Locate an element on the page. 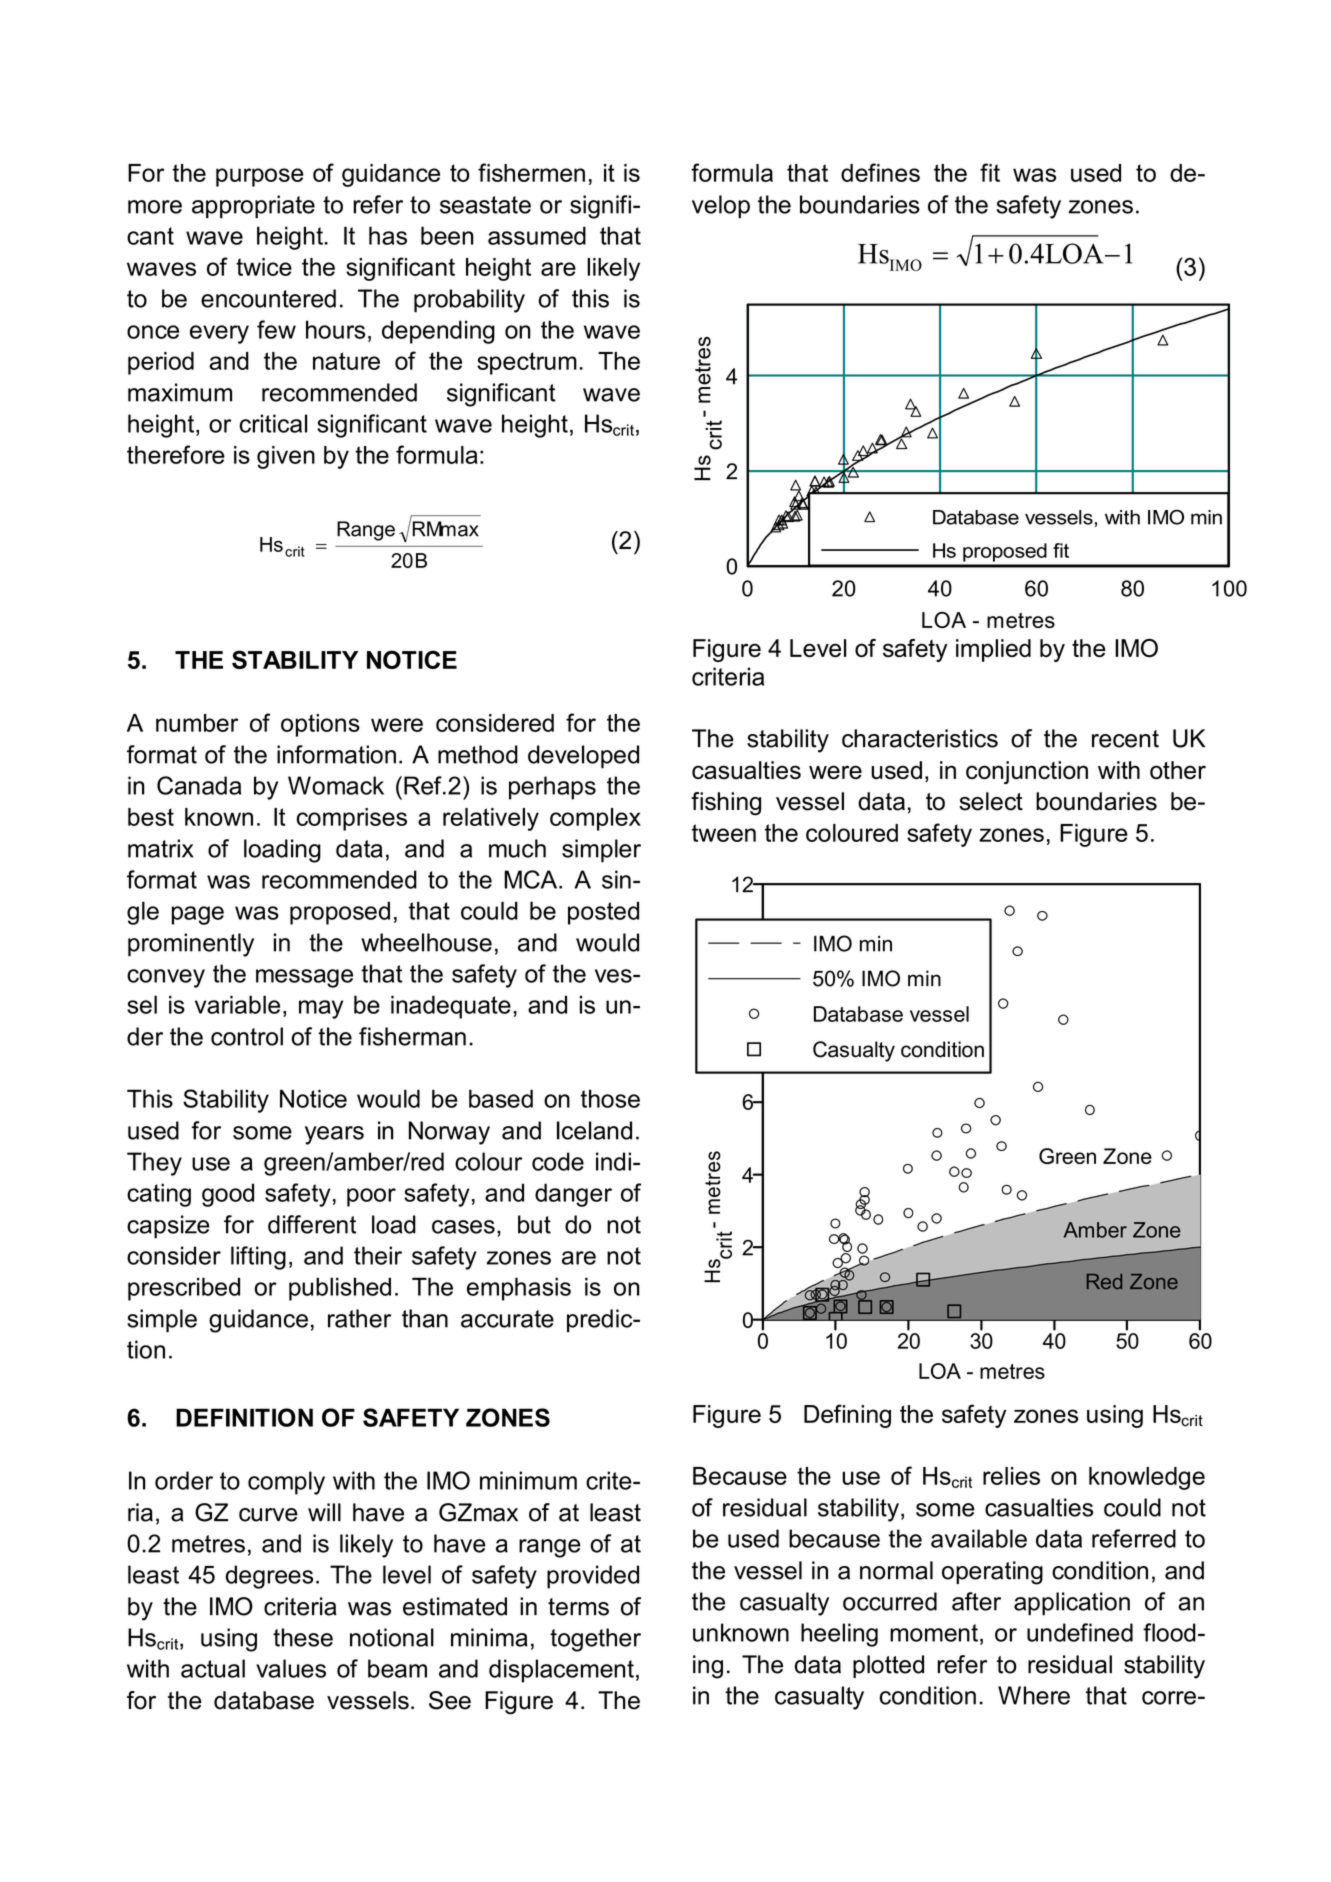 This document has width=1331, height=1882. assumed is located at coordinates (537, 235).
